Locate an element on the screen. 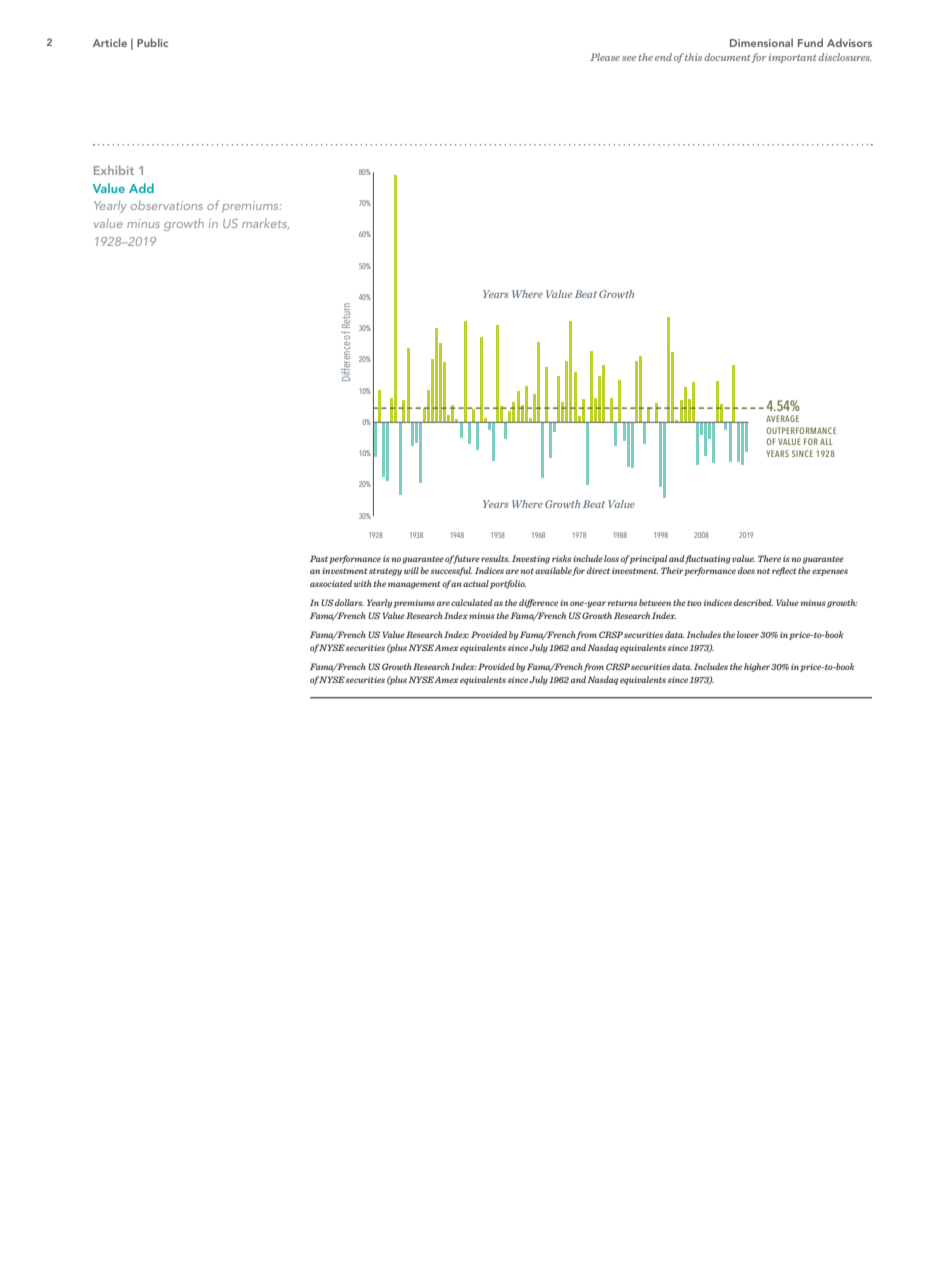 This screenshot has width=952, height=1267. results is located at coordinates (495, 558).
